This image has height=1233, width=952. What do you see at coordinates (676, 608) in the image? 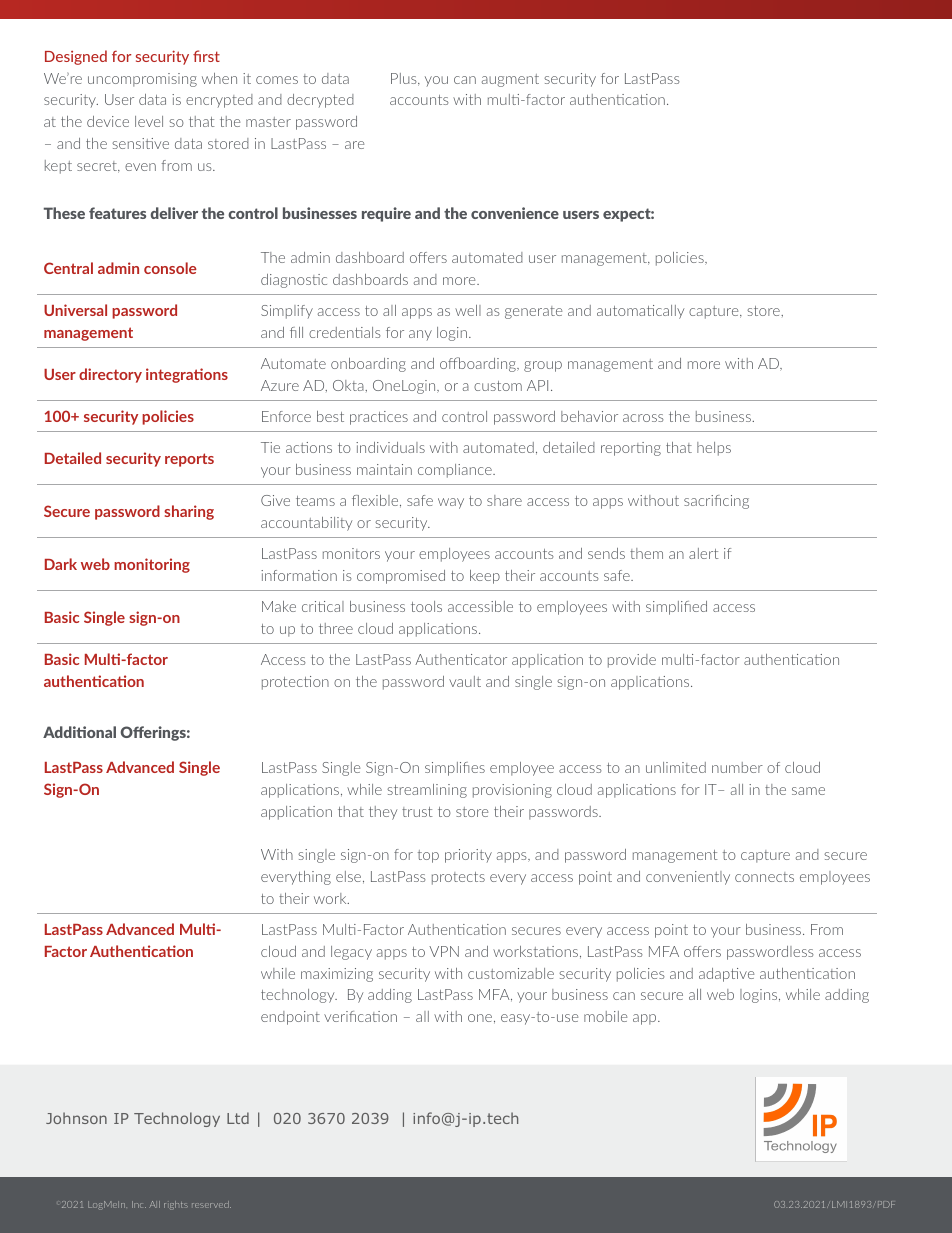
I see `simplified` at bounding box center [676, 608].
